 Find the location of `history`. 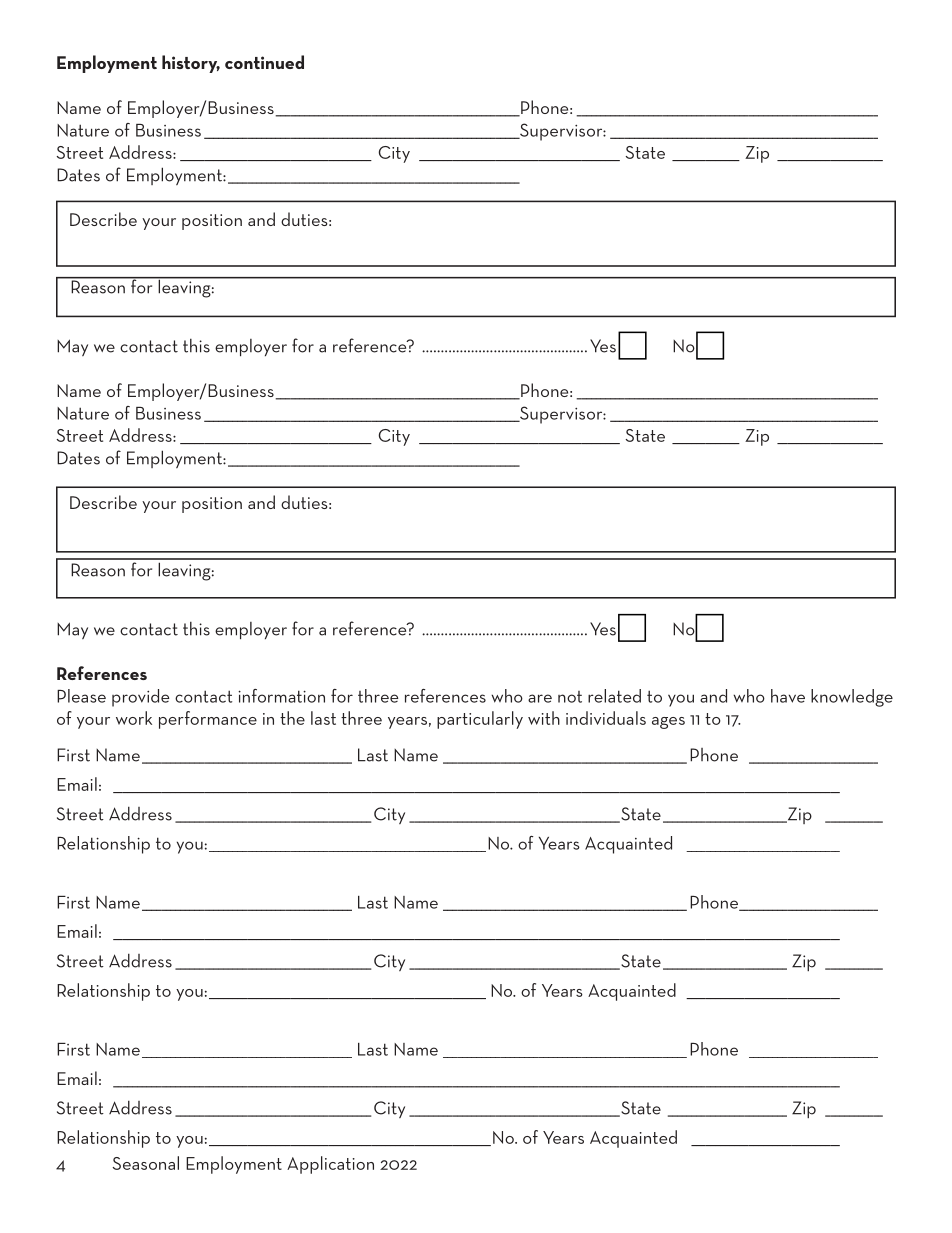

history is located at coordinates (191, 64).
